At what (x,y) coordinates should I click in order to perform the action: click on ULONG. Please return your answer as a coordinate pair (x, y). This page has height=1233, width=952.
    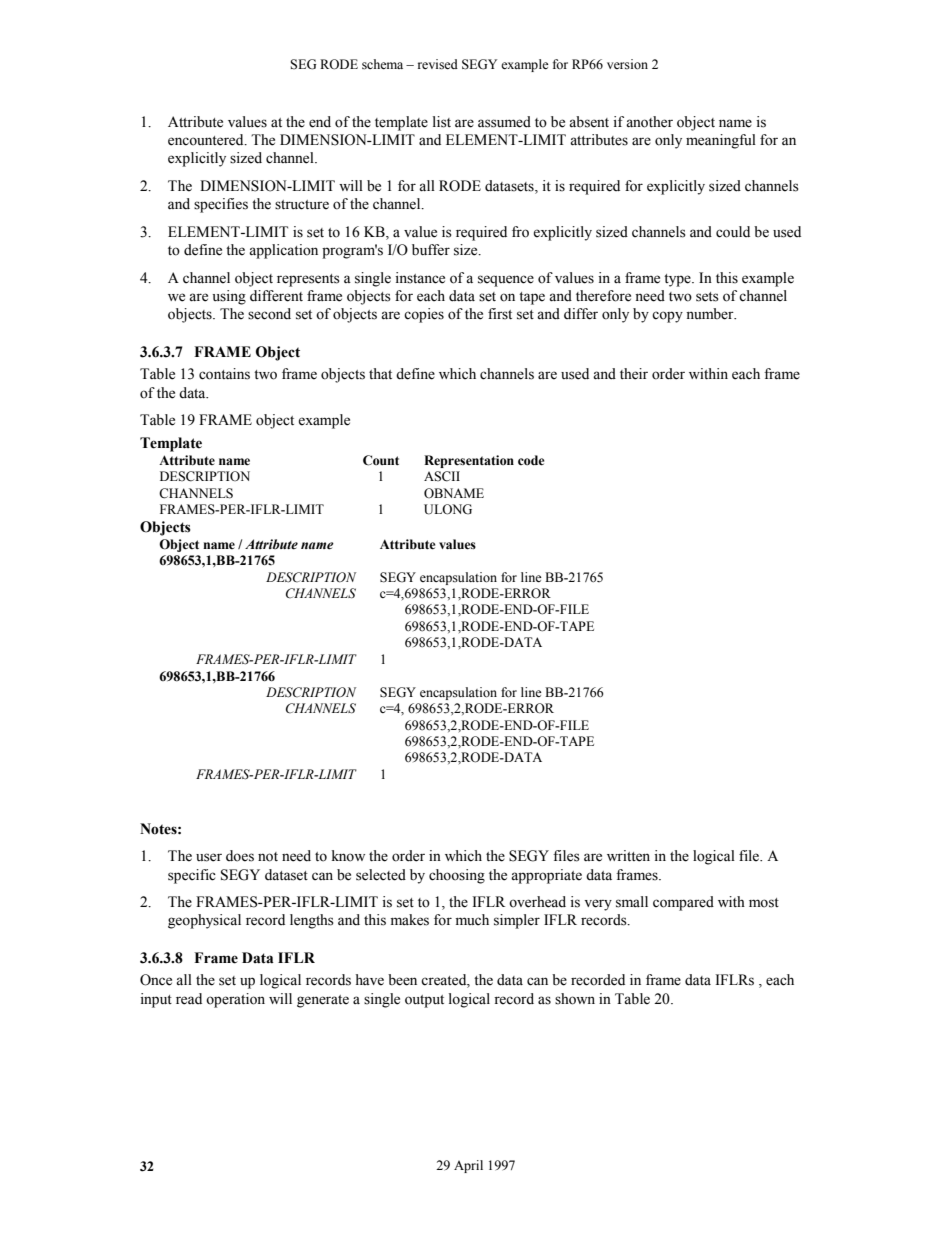
    Looking at the image, I should click on (448, 509).
